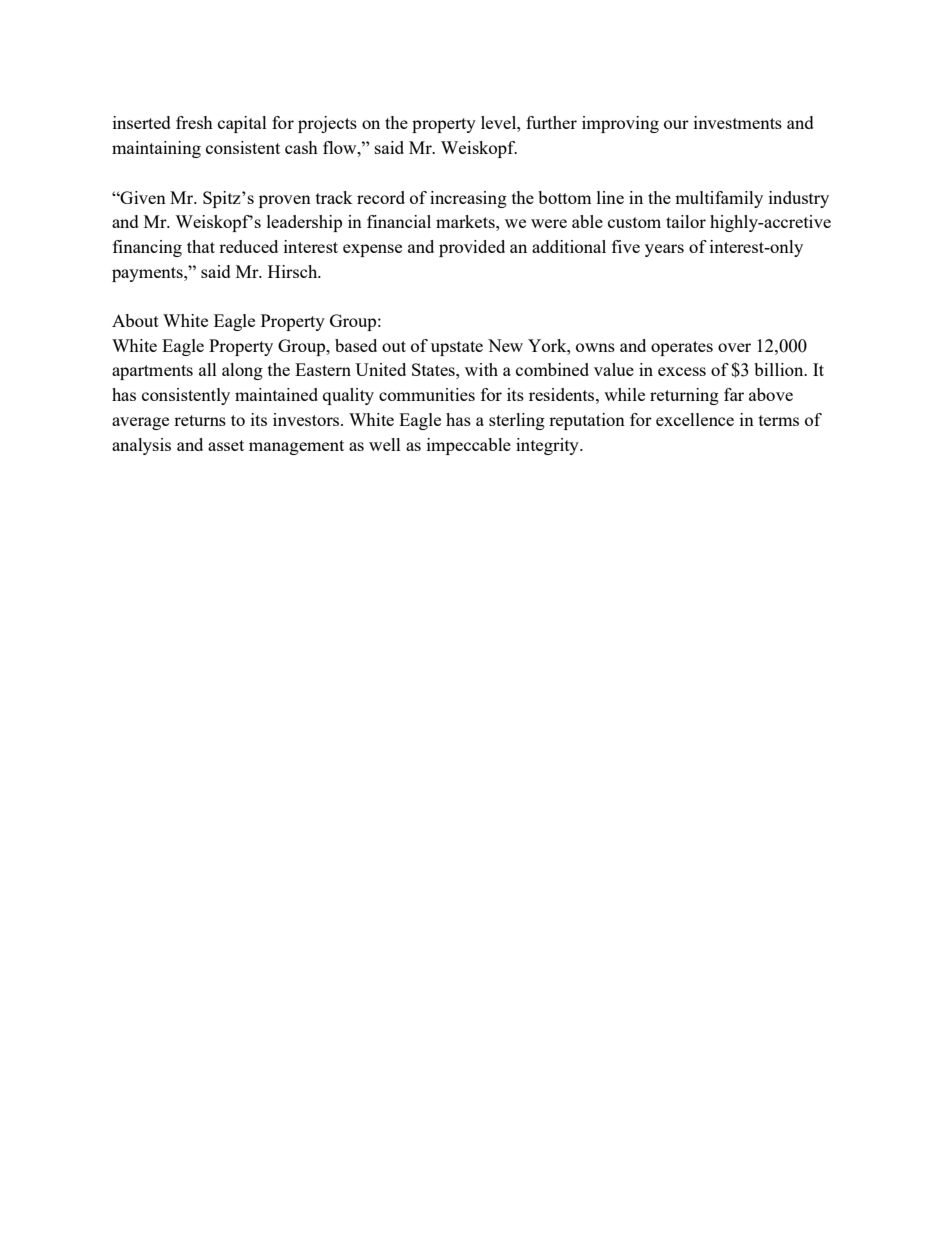 This page has height=1233, width=952. I want to click on that, so click(201, 246).
